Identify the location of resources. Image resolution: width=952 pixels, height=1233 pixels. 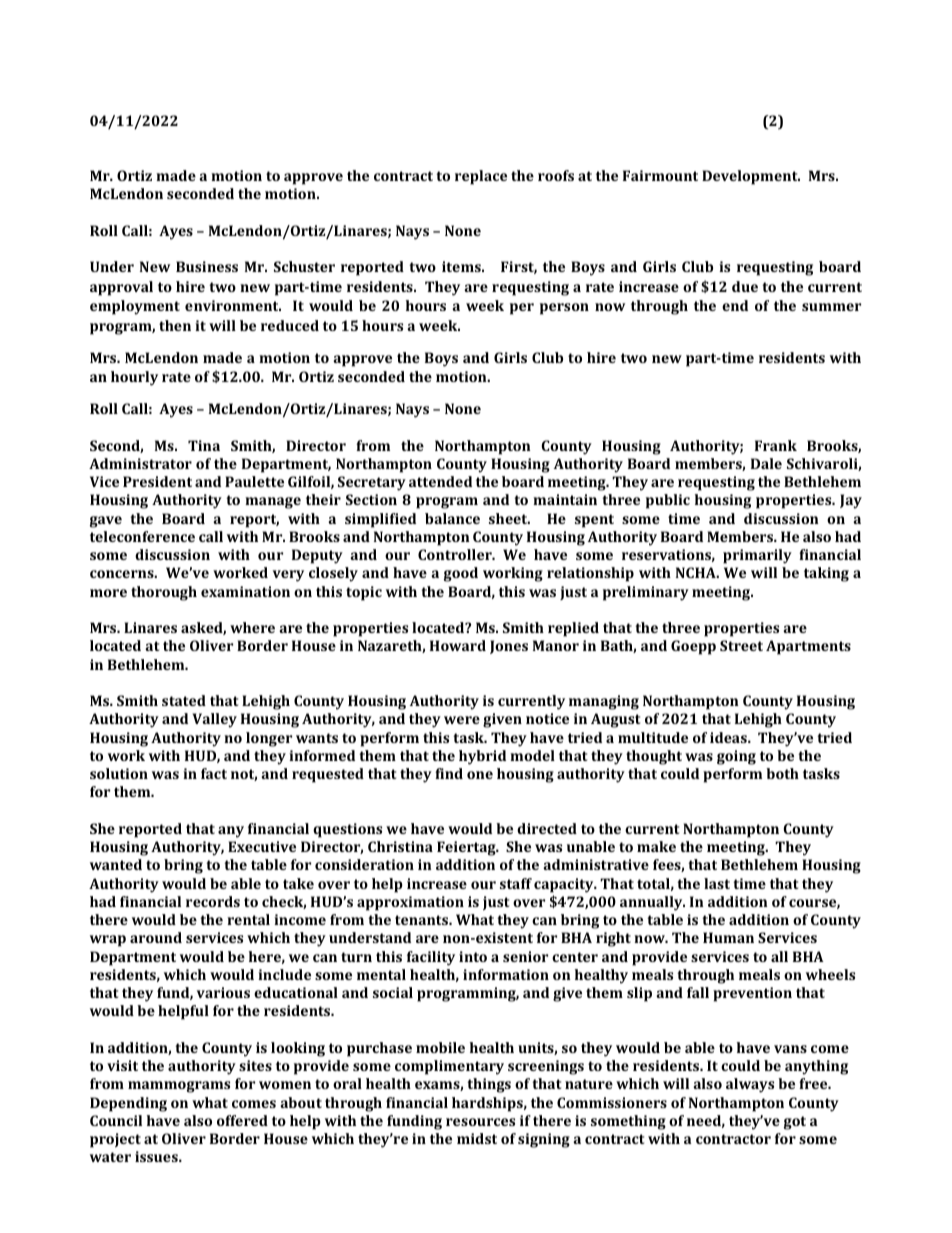
(480, 1122).
